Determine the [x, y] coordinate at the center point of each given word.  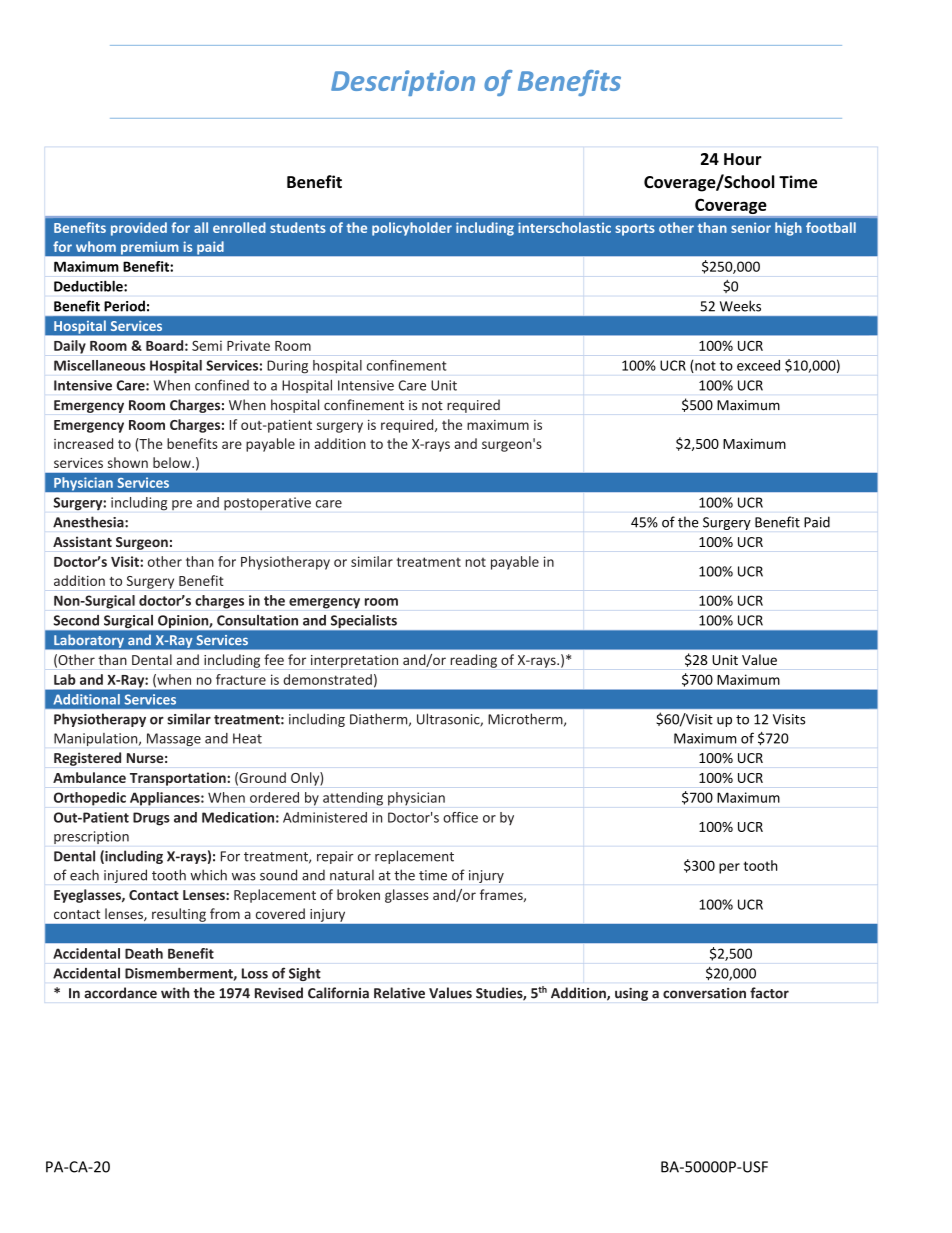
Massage [174, 739]
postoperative [267, 503]
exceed [758, 365]
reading [474, 661]
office [460, 817]
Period [124, 306]
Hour [743, 159]
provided [139, 229]
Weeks [740, 306]
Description [403, 83]
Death [144, 953]
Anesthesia [89, 522]
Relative [399, 993]
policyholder [412, 229]
